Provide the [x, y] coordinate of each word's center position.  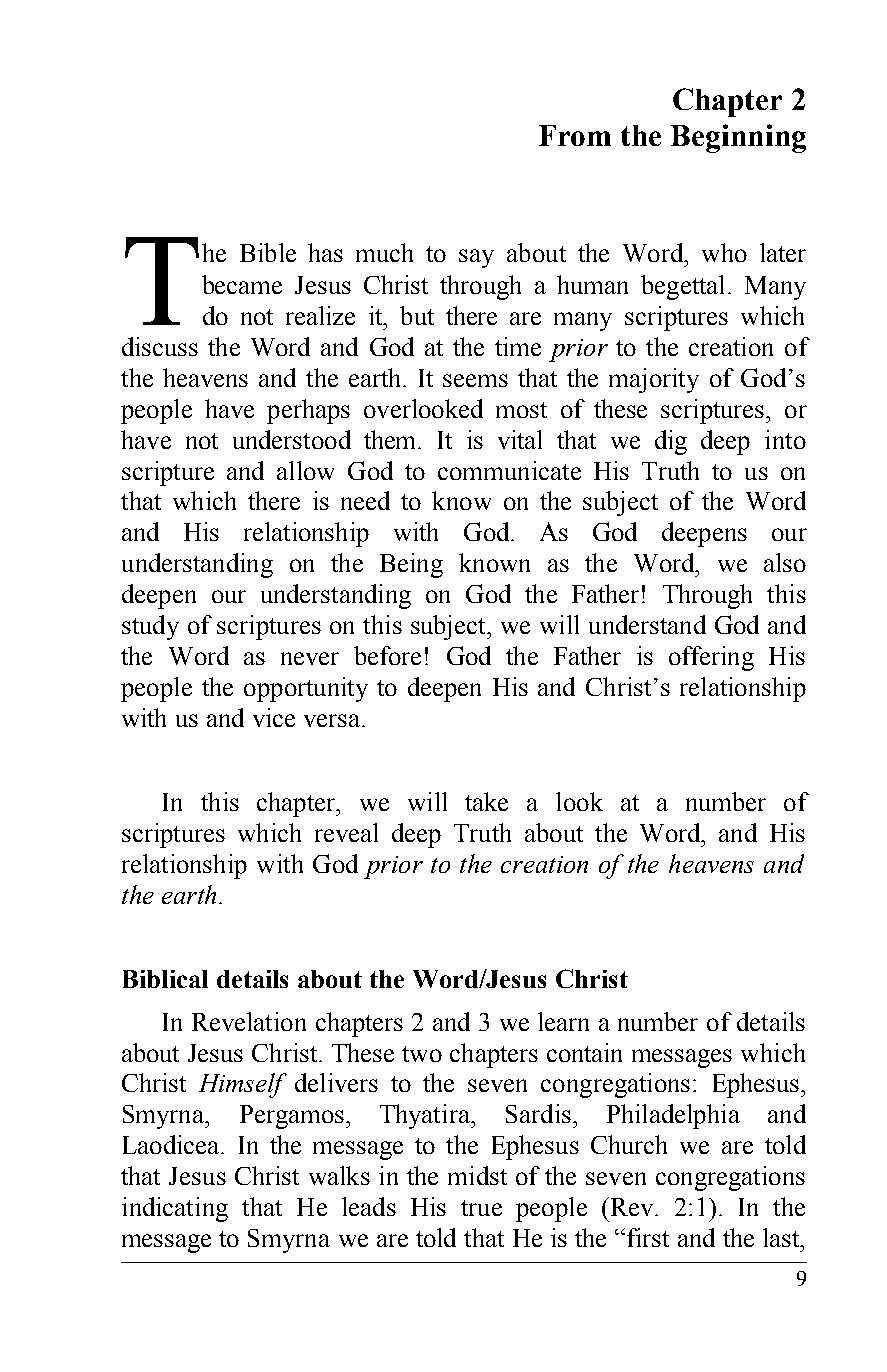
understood [292, 439]
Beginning [738, 138]
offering [711, 658]
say [476, 258]
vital [520, 439]
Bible [268, 252]
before [387, 655]
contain [584, 1052]
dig [671, 442]
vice [274, 717]
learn [563, 1021]
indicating [175, 1209]
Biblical [165, 979]
